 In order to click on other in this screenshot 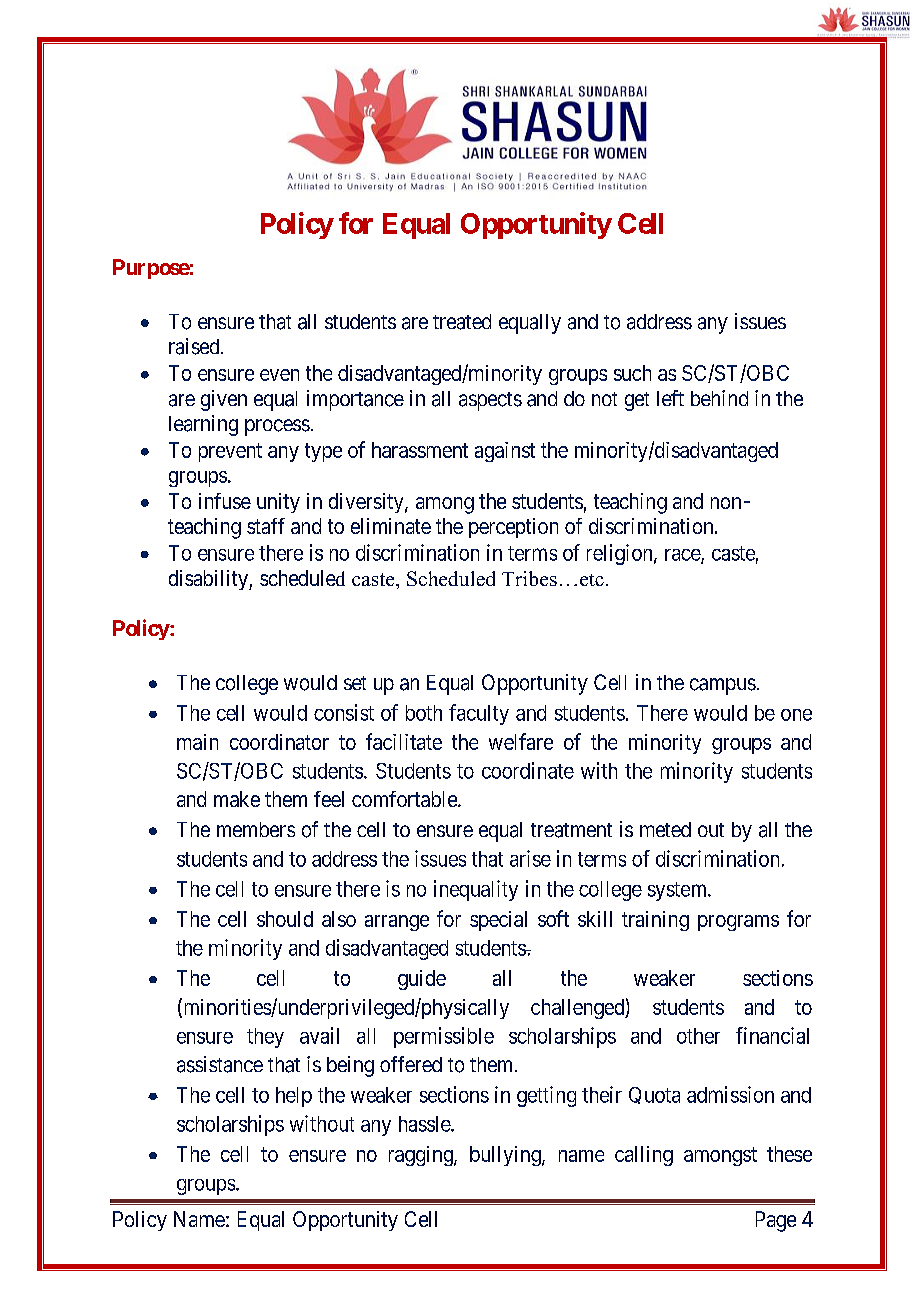, I will do `click(698, 1036)`.
